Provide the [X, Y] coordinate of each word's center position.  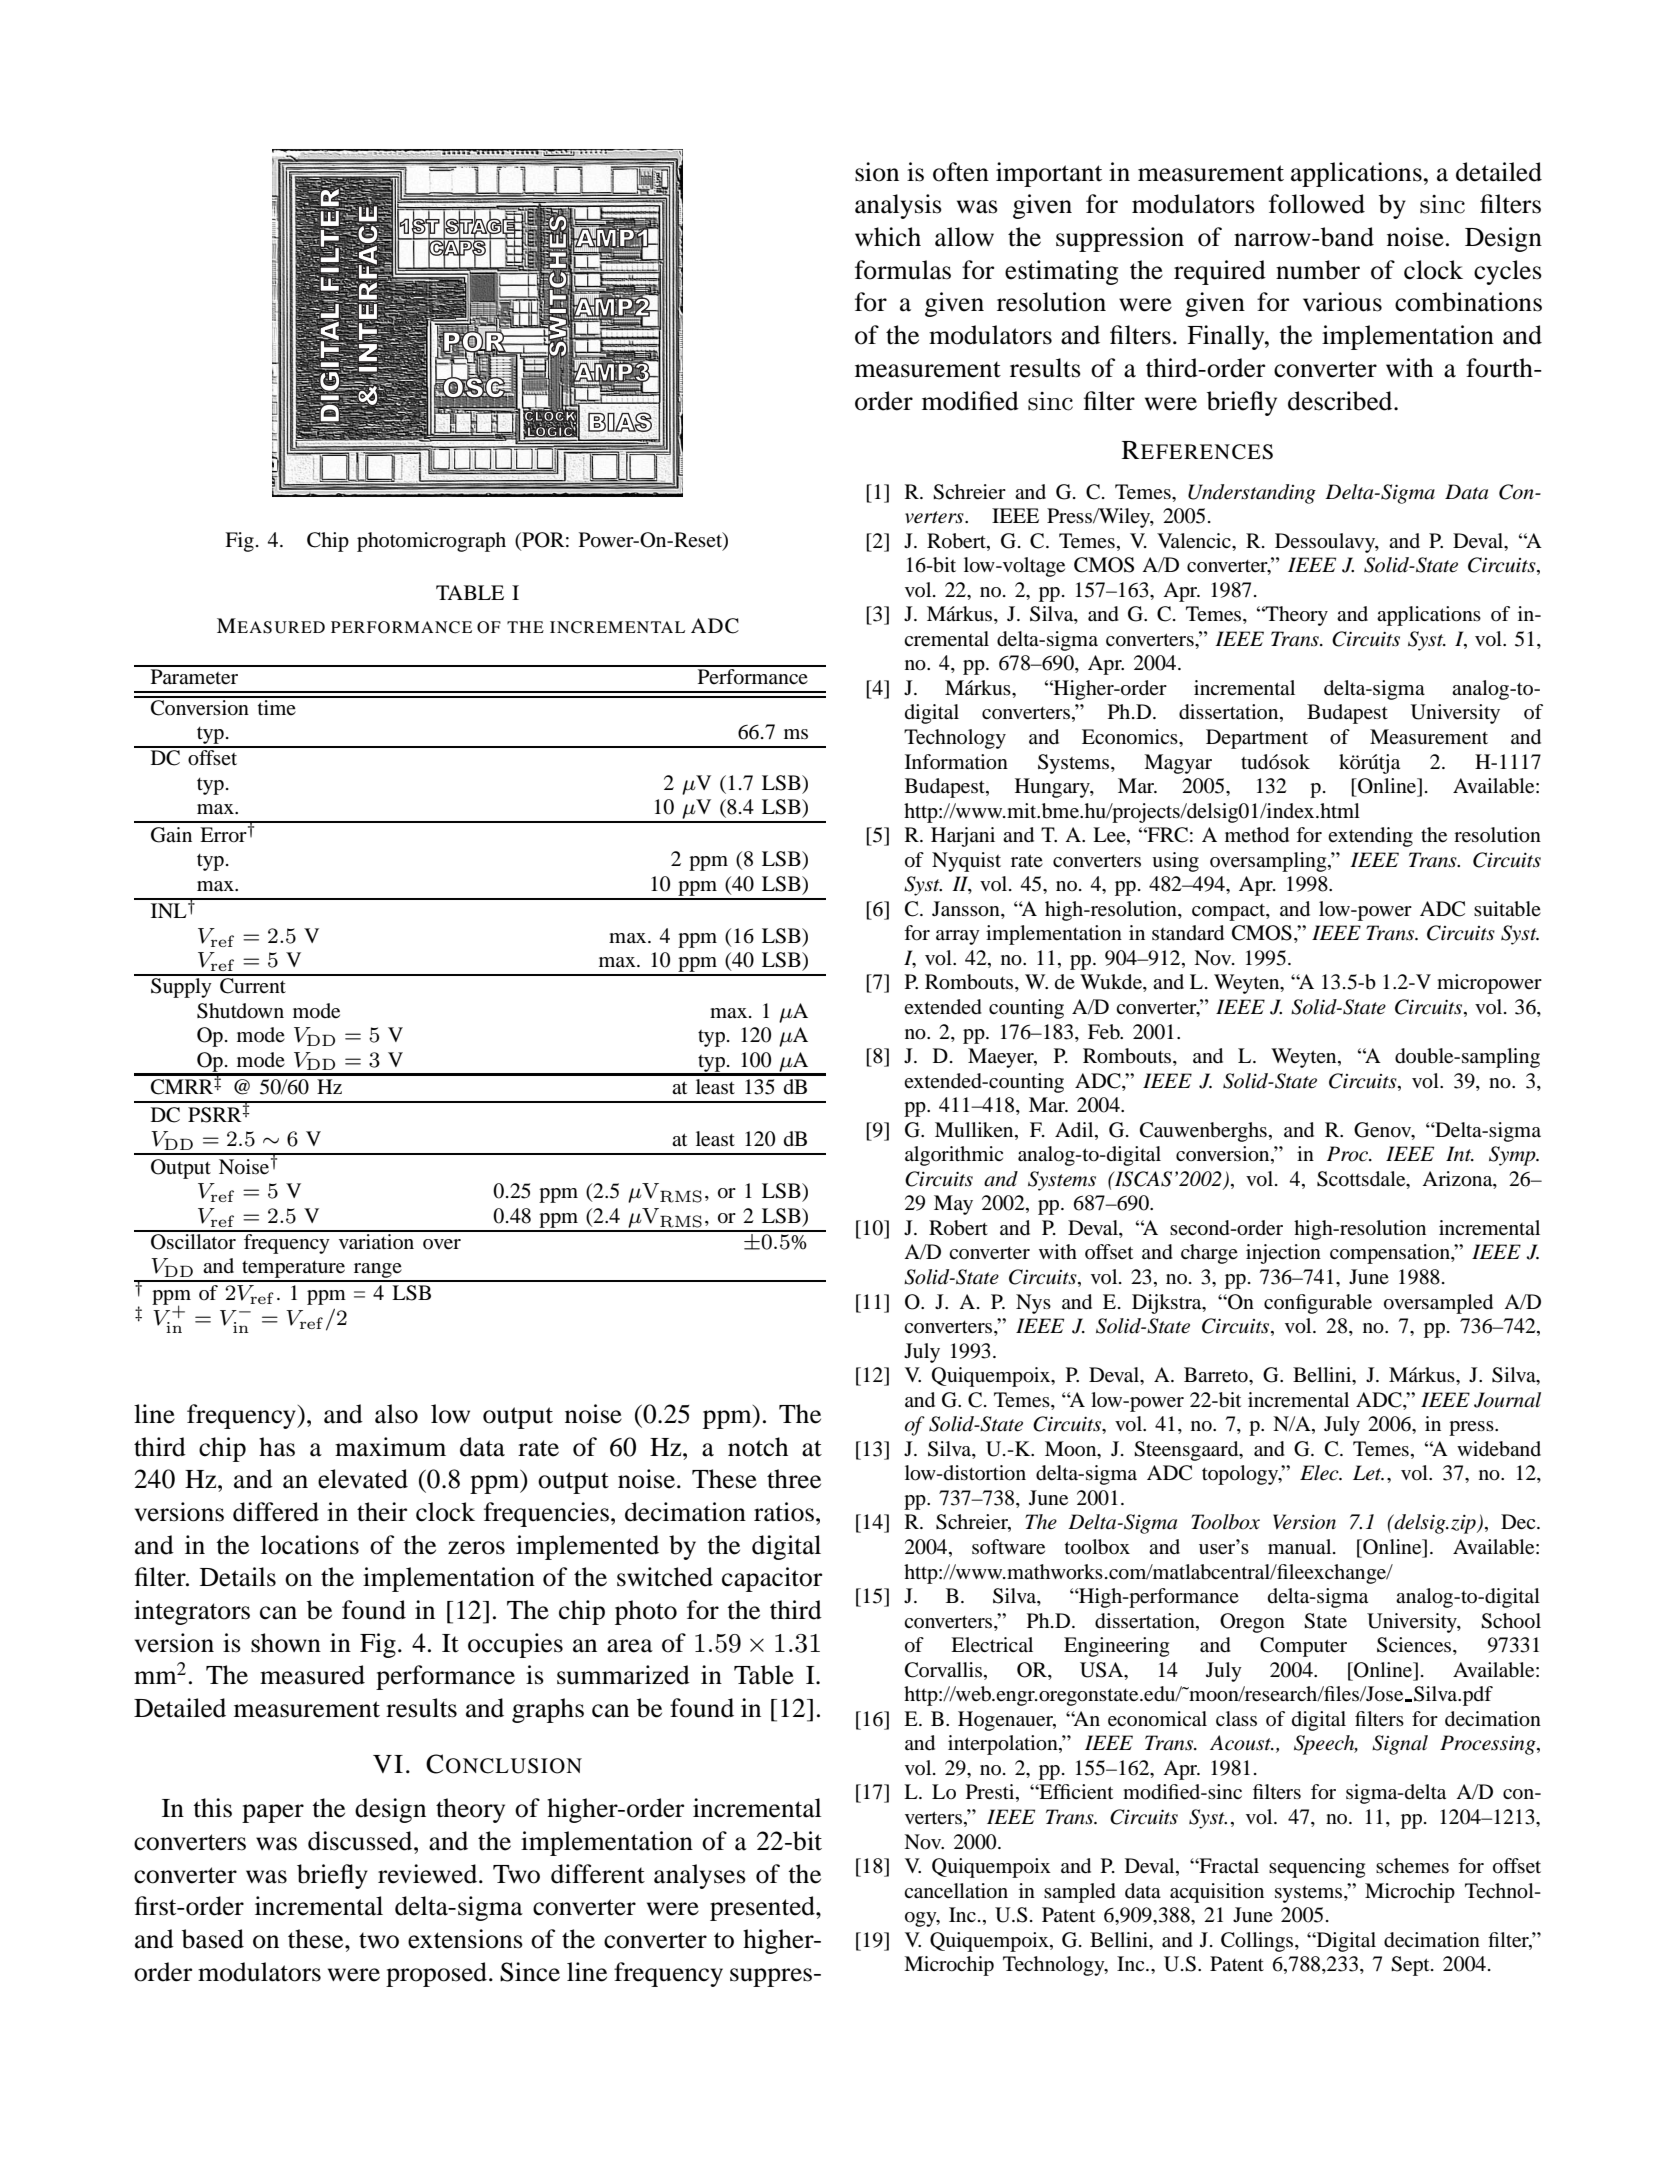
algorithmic [954, 1156]
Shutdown [240, 1011]
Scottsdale [1362, 1180]
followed [1317, 204]
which [888, 237]
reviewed [429, 1874]
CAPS [457, 247]
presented [763, 1908]
